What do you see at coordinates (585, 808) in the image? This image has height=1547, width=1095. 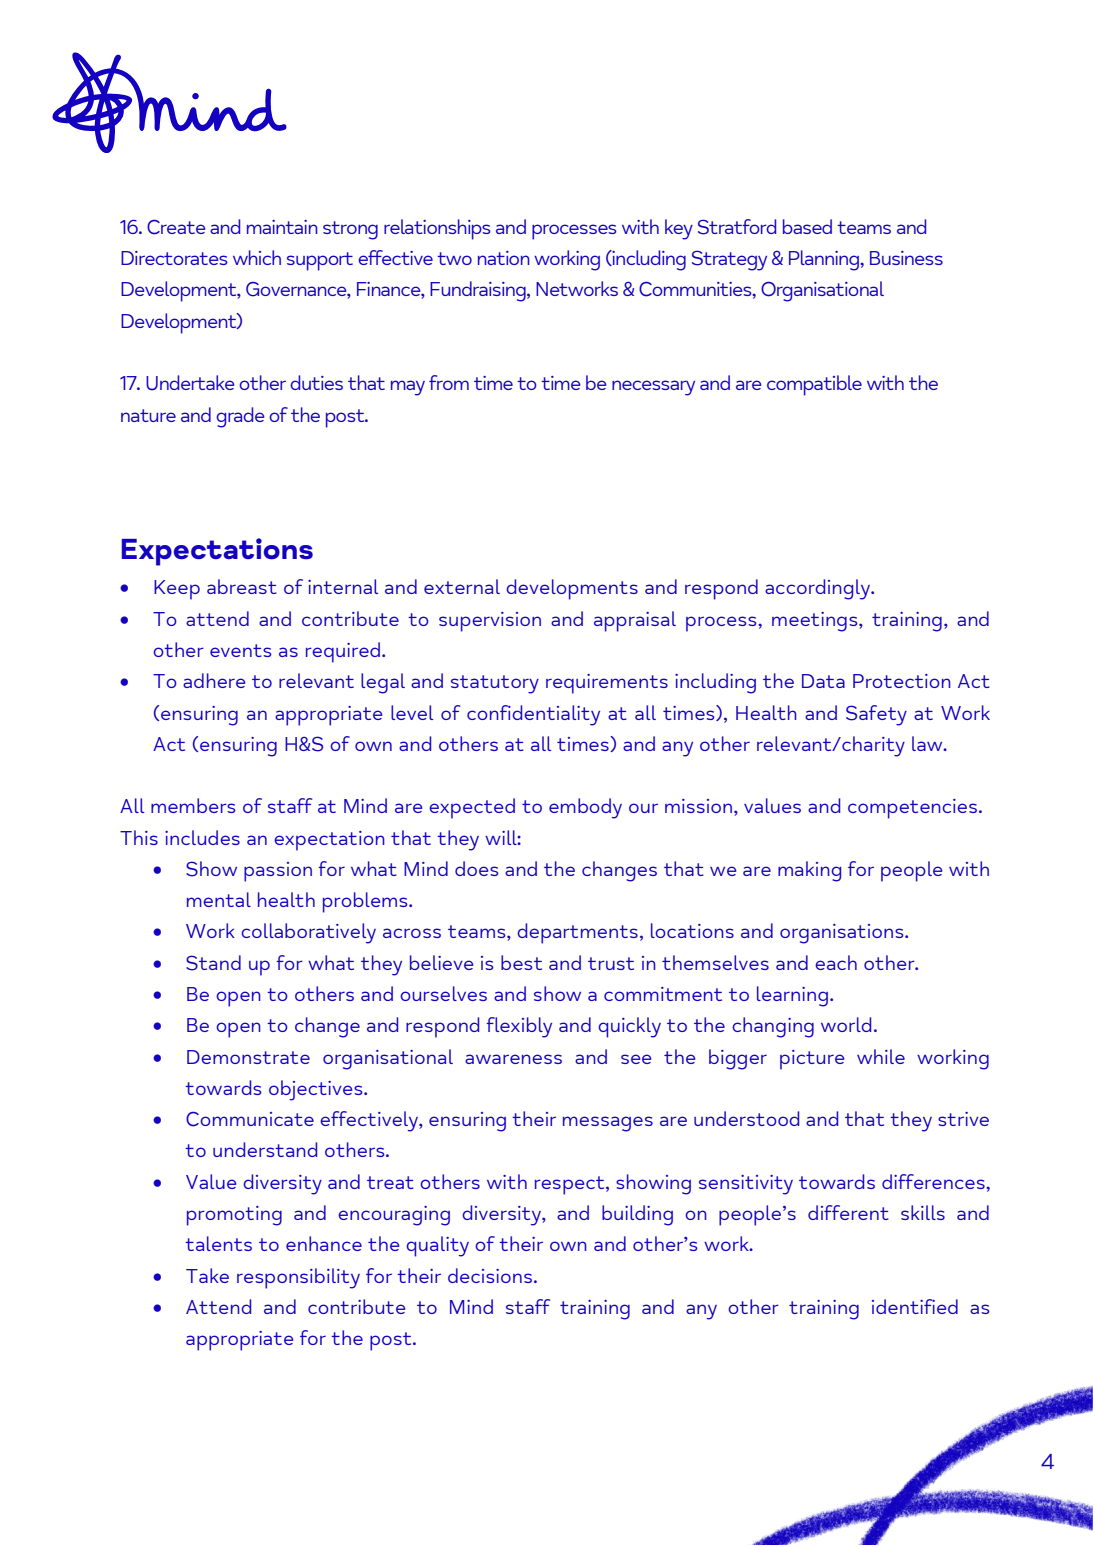 I see `embody` at bounding box center [585, 808].
